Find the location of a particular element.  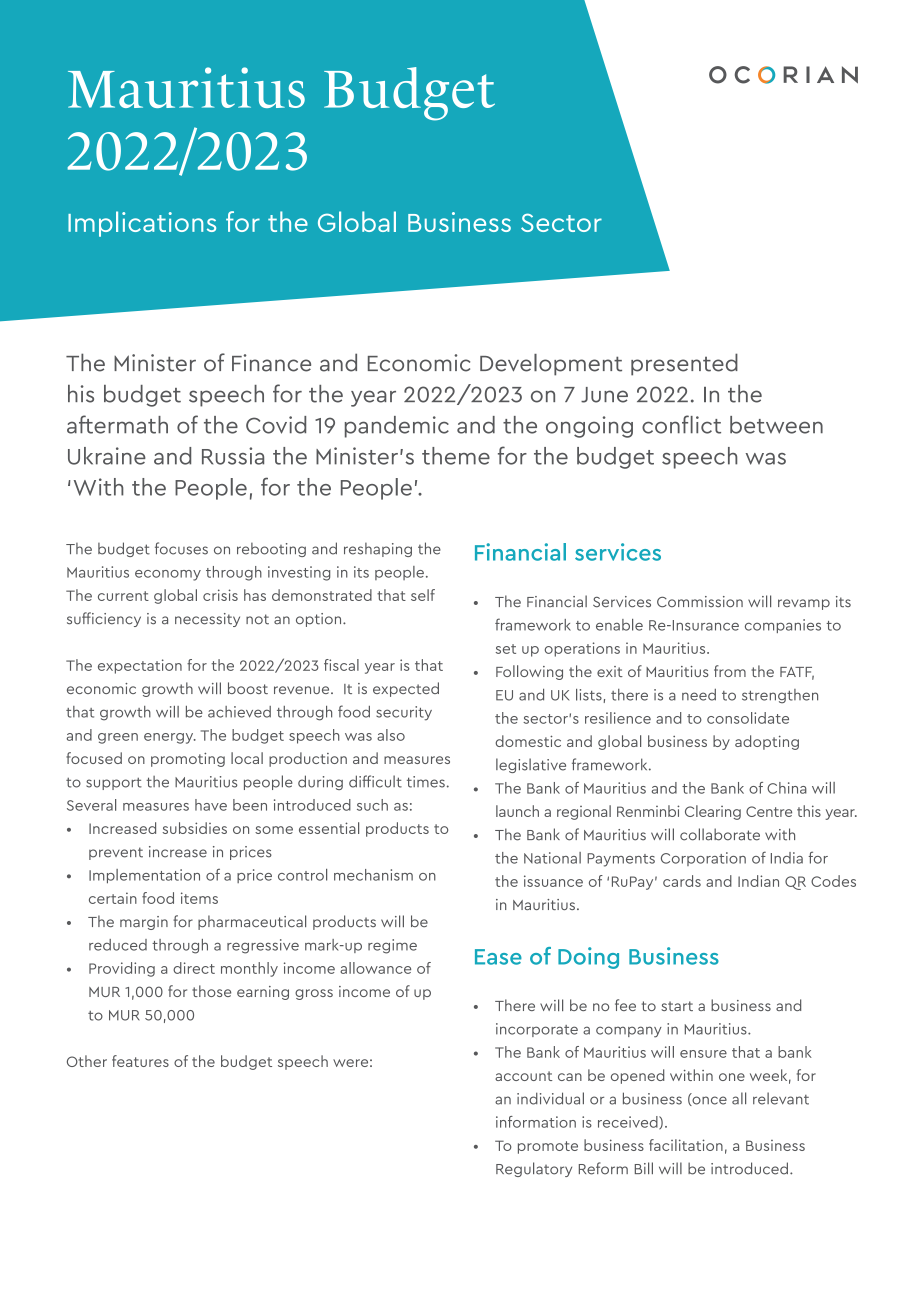

Implications is located at coordinates (142, 224).
